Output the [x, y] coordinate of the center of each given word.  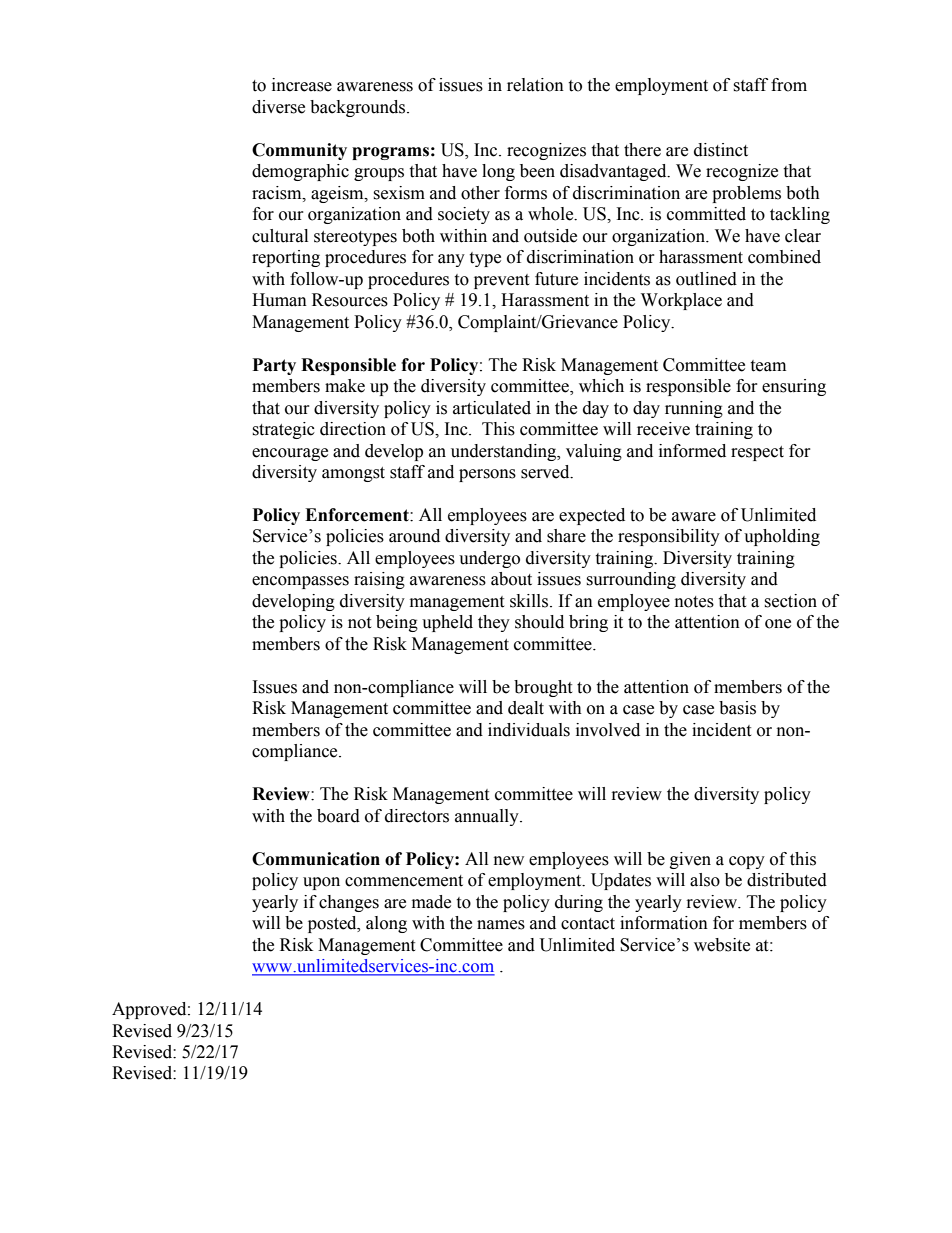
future [556, 279]
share [566, 536]
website [722, 945]
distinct [721, 150]
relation [535, 85]
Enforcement [358, 515]
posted [333, 924]
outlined [706, 279]
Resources [350, 300]
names [501, 925]
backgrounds [359, 108]
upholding [782, 537]
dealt [526, 708]
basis [737, 708]
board [338, 816]
